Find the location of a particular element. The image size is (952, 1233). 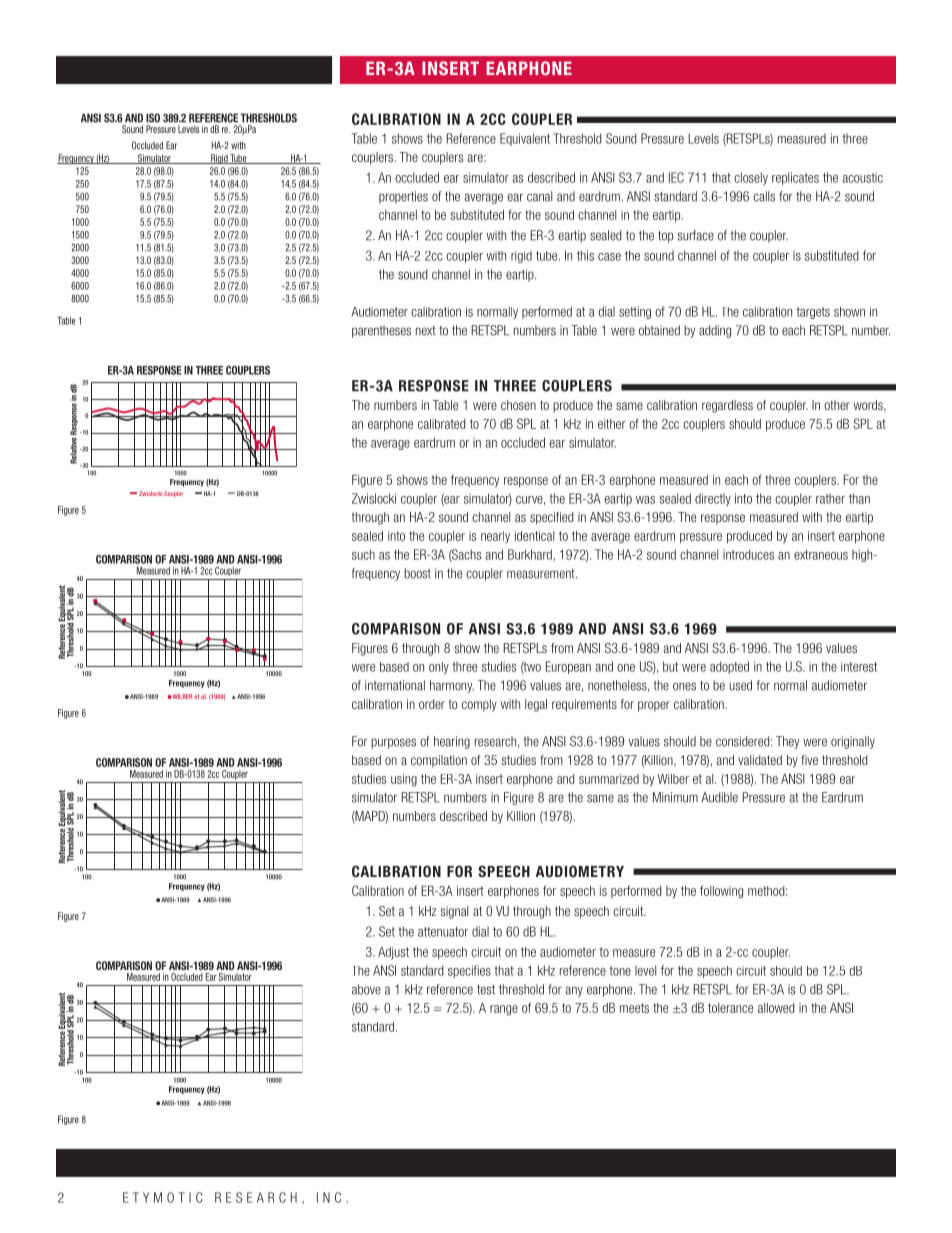

regardless is located at coordinates (727, 406).
